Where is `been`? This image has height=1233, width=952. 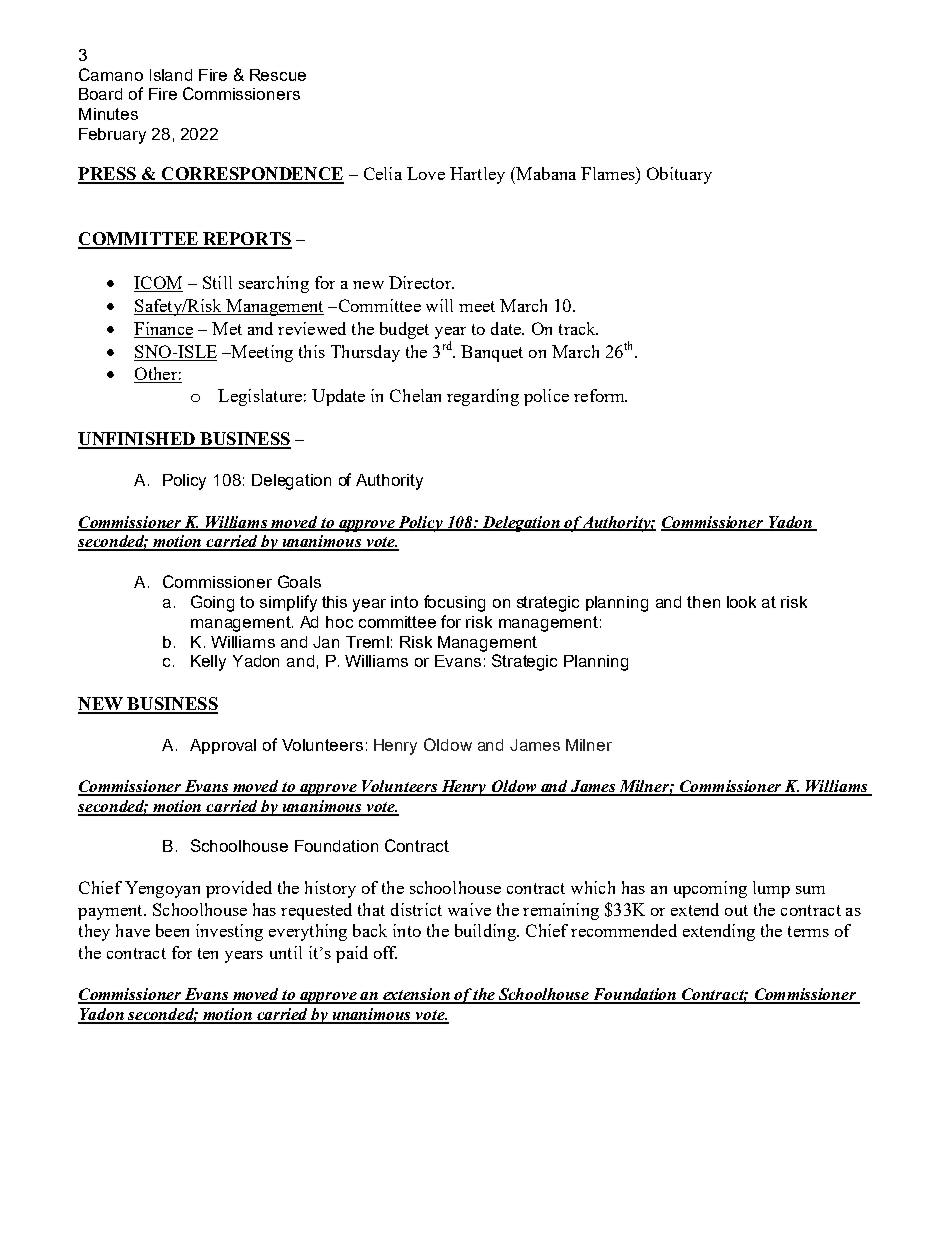
been is located at coordinates (172, 930).
